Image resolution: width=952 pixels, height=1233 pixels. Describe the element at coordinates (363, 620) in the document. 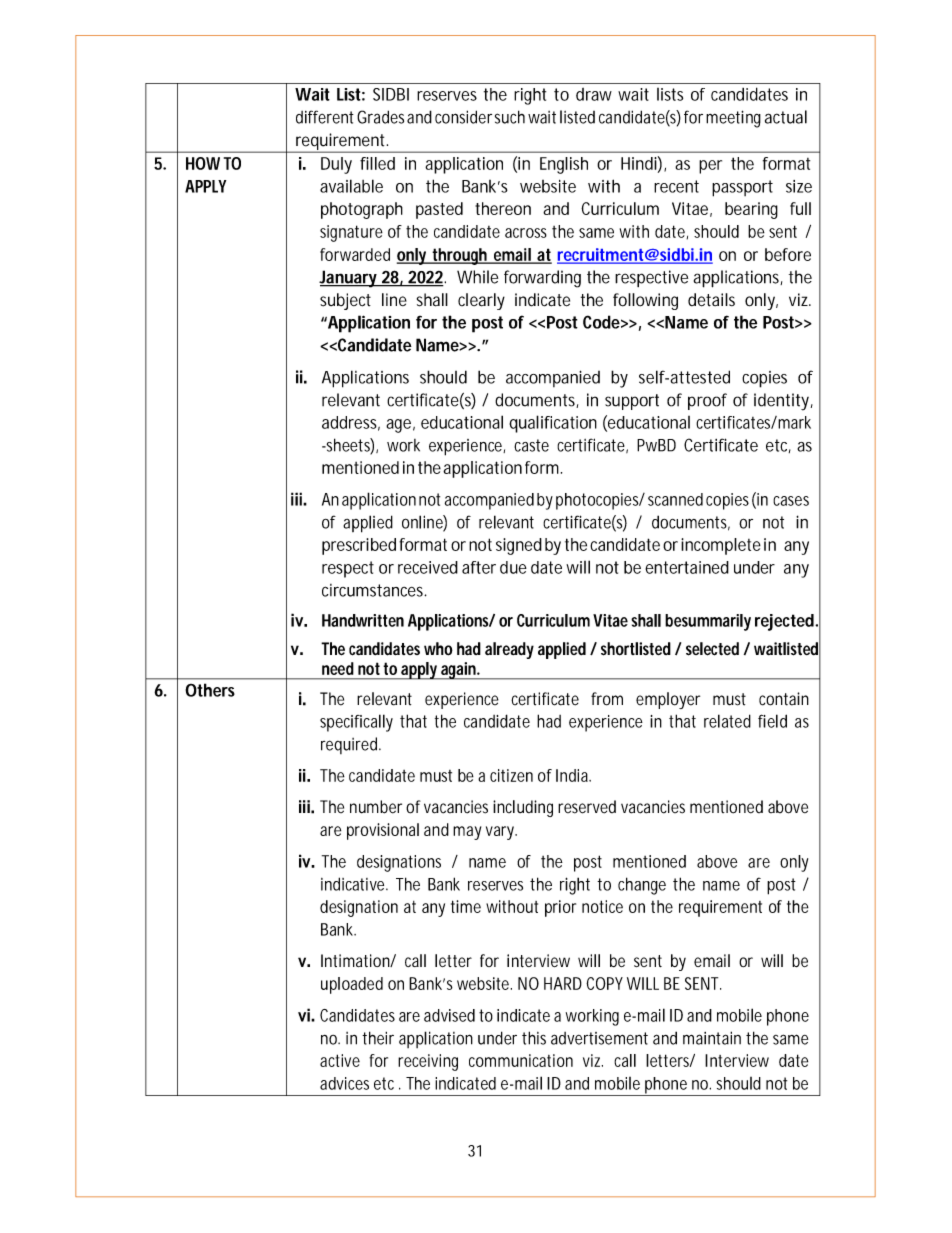

I see `Handwritten` at that location.
